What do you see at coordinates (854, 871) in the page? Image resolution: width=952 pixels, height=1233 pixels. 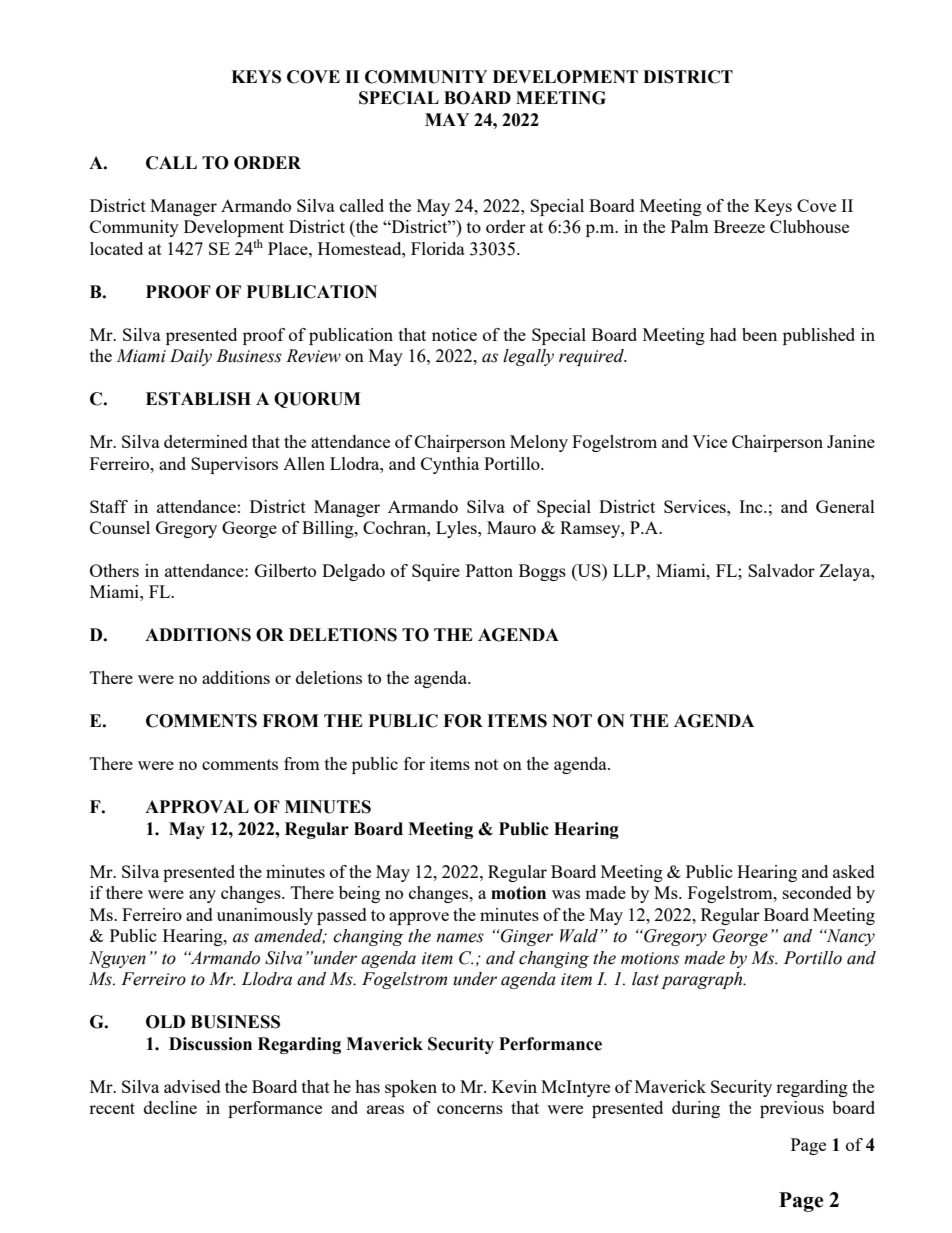 I see `asked` at bounding box center [854, 871].
